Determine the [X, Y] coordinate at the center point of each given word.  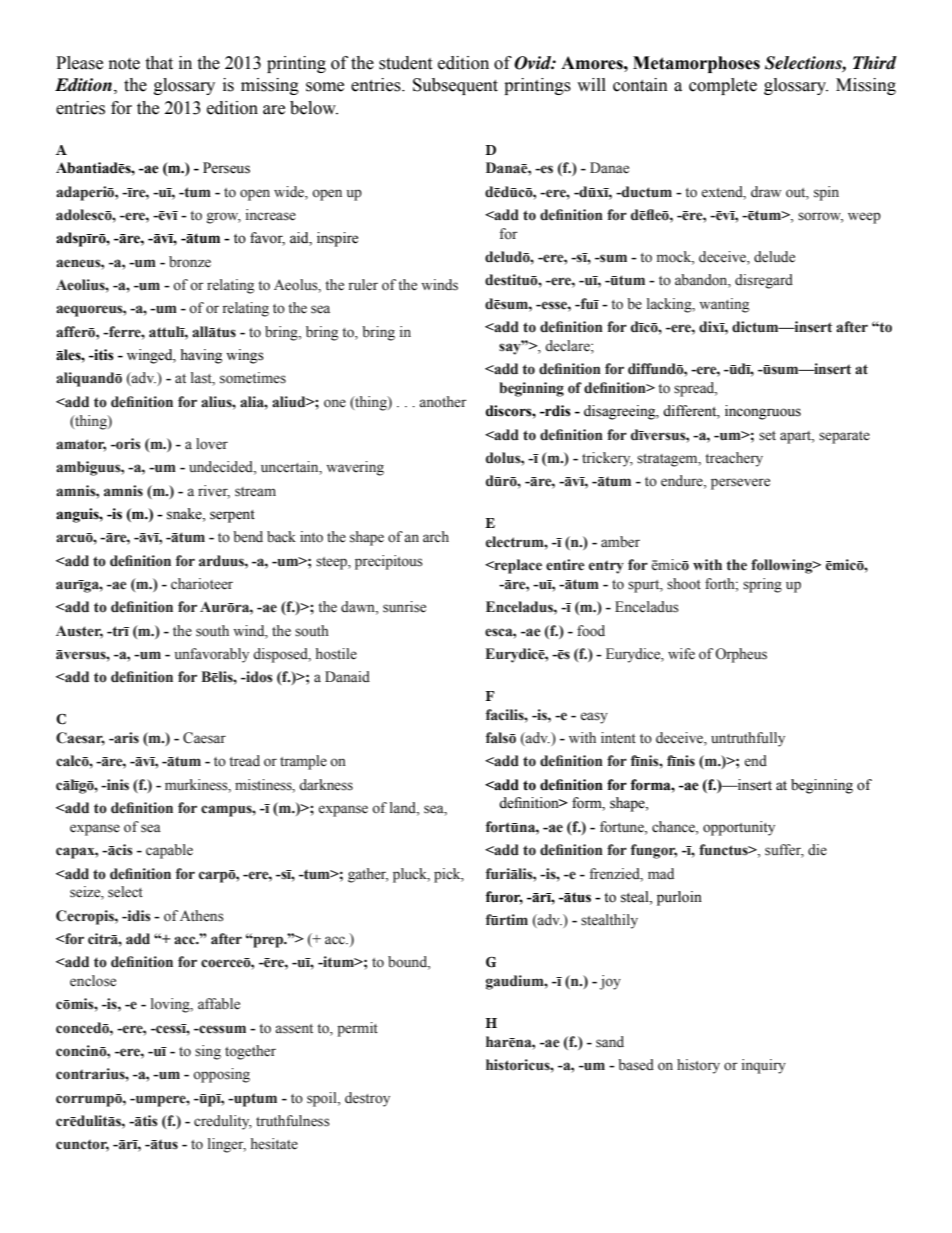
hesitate [274, 1144]
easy [594, 718]
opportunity [739, 828]
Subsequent [455, 86]
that [159, 63]
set [767, 436]
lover [212, 444]
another [443, 402]
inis [117, 785]
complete [723, 86]
